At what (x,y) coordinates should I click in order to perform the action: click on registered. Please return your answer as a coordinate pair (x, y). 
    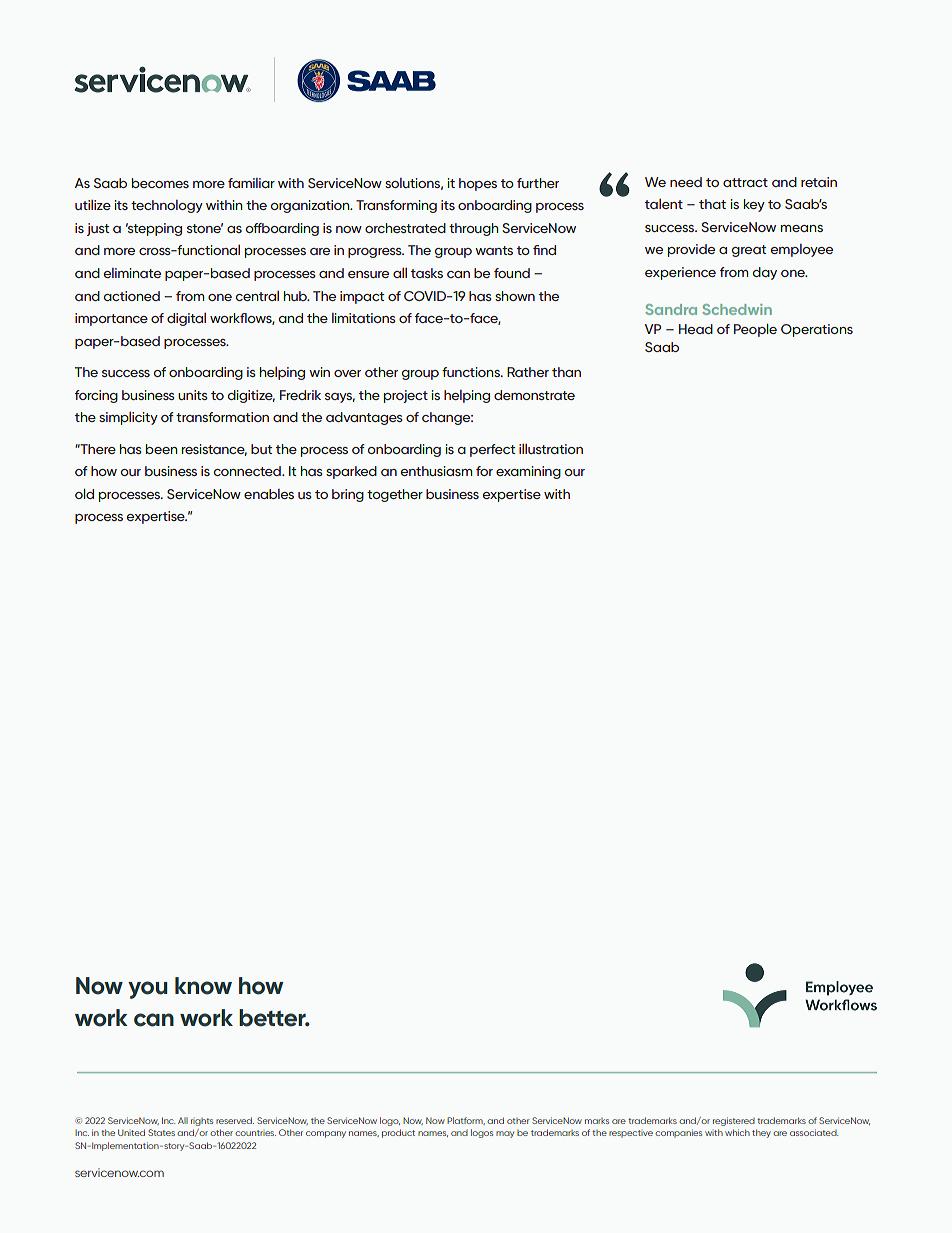
    Looking at the image, I should click on (734, 1121).
